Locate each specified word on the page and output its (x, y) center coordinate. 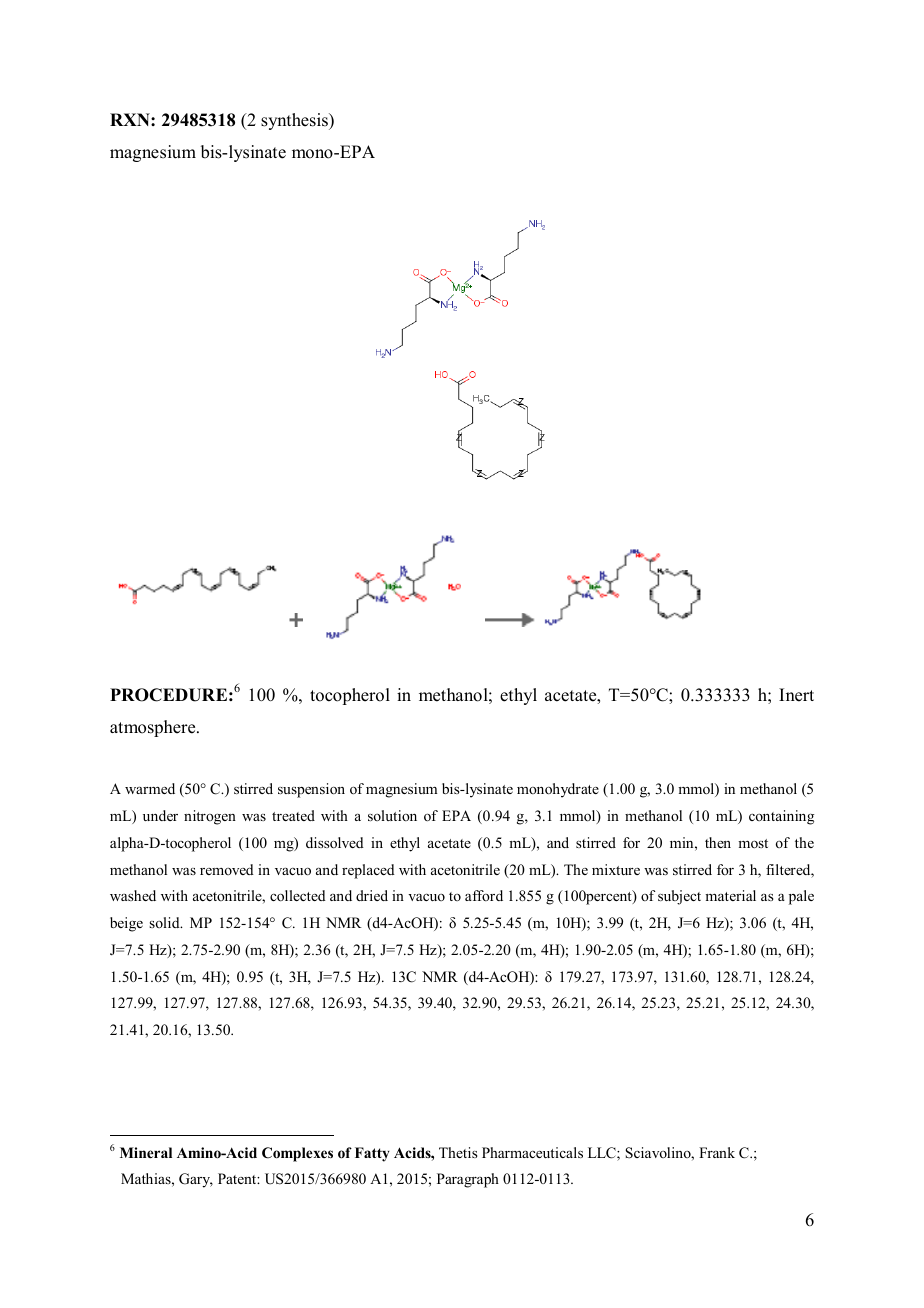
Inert (796, 695)
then (718, 842)
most (753, 843)
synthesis (295, 121)
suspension (311, 790)
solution (392, 815)
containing (781, 817)
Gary (196, 1180)
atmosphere (154, 728)
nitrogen (210, 817)
